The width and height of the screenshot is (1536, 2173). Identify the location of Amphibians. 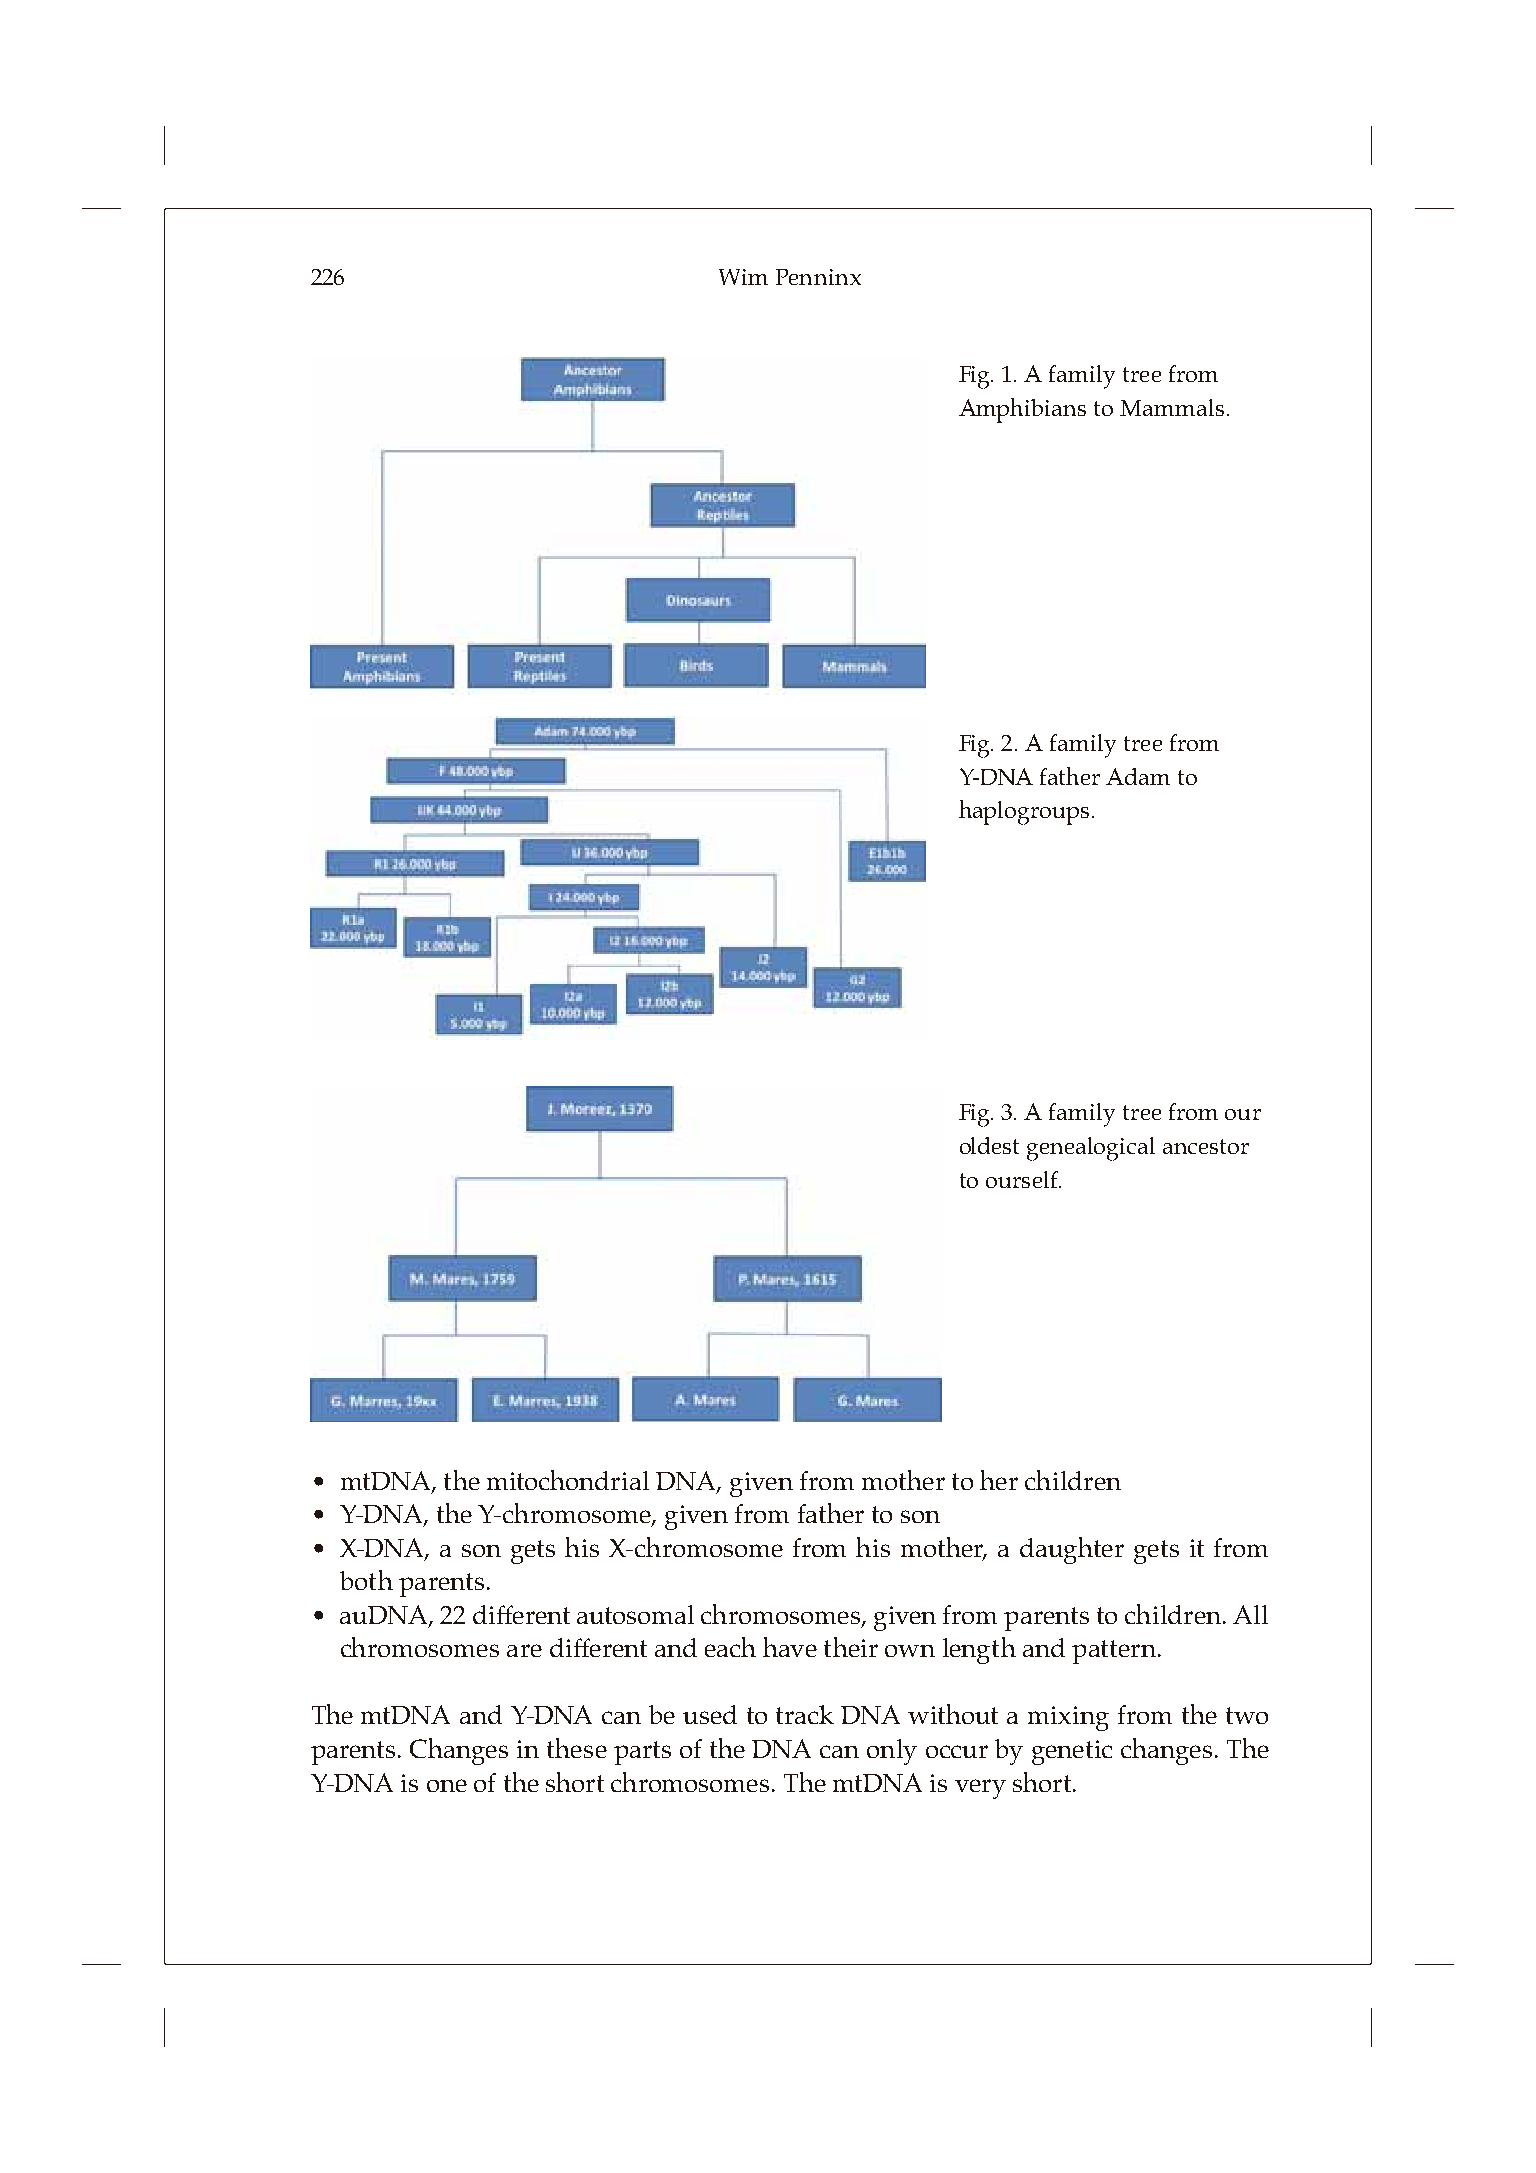
(1022, 410).
